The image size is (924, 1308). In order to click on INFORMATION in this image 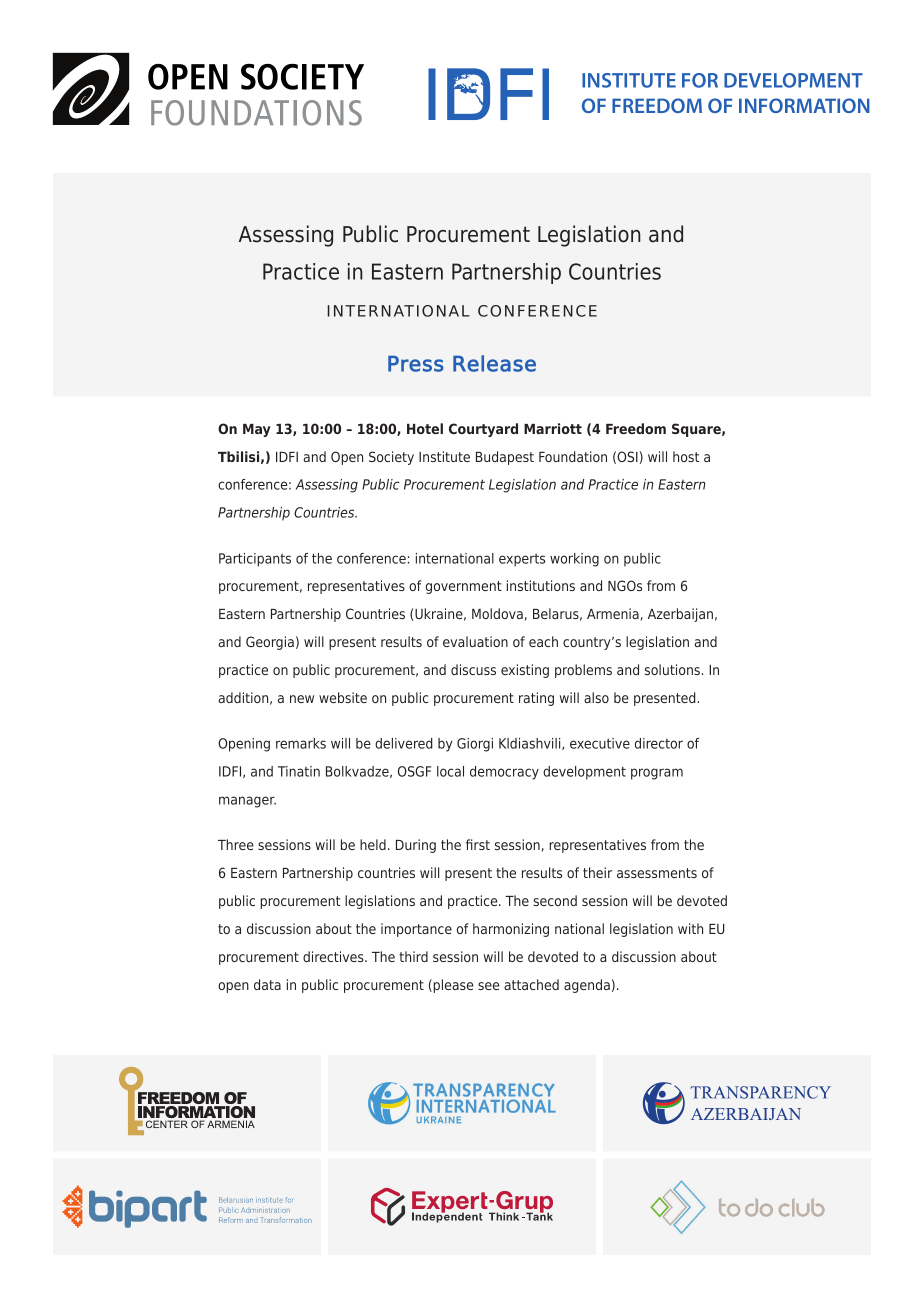, I will do `click(804, 105)`.
